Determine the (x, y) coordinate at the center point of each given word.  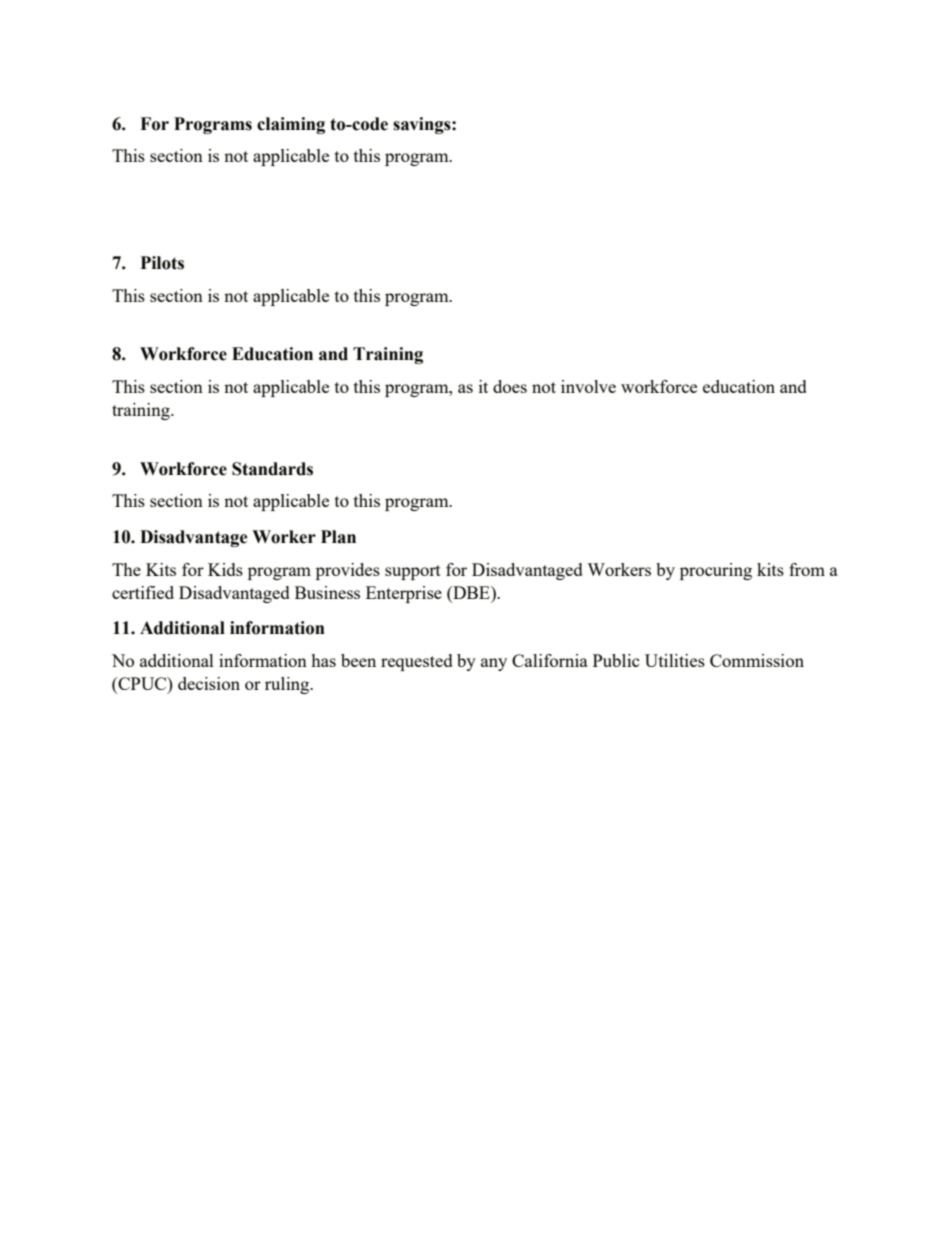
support (413, 572)
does (510, 386)
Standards (272, 469)
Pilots (162, 263)
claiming (291, 125)
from (807, 569)
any (494, 664)
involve (588, 386)
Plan (338, 537)
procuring (716, 571)
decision (209, 683)
